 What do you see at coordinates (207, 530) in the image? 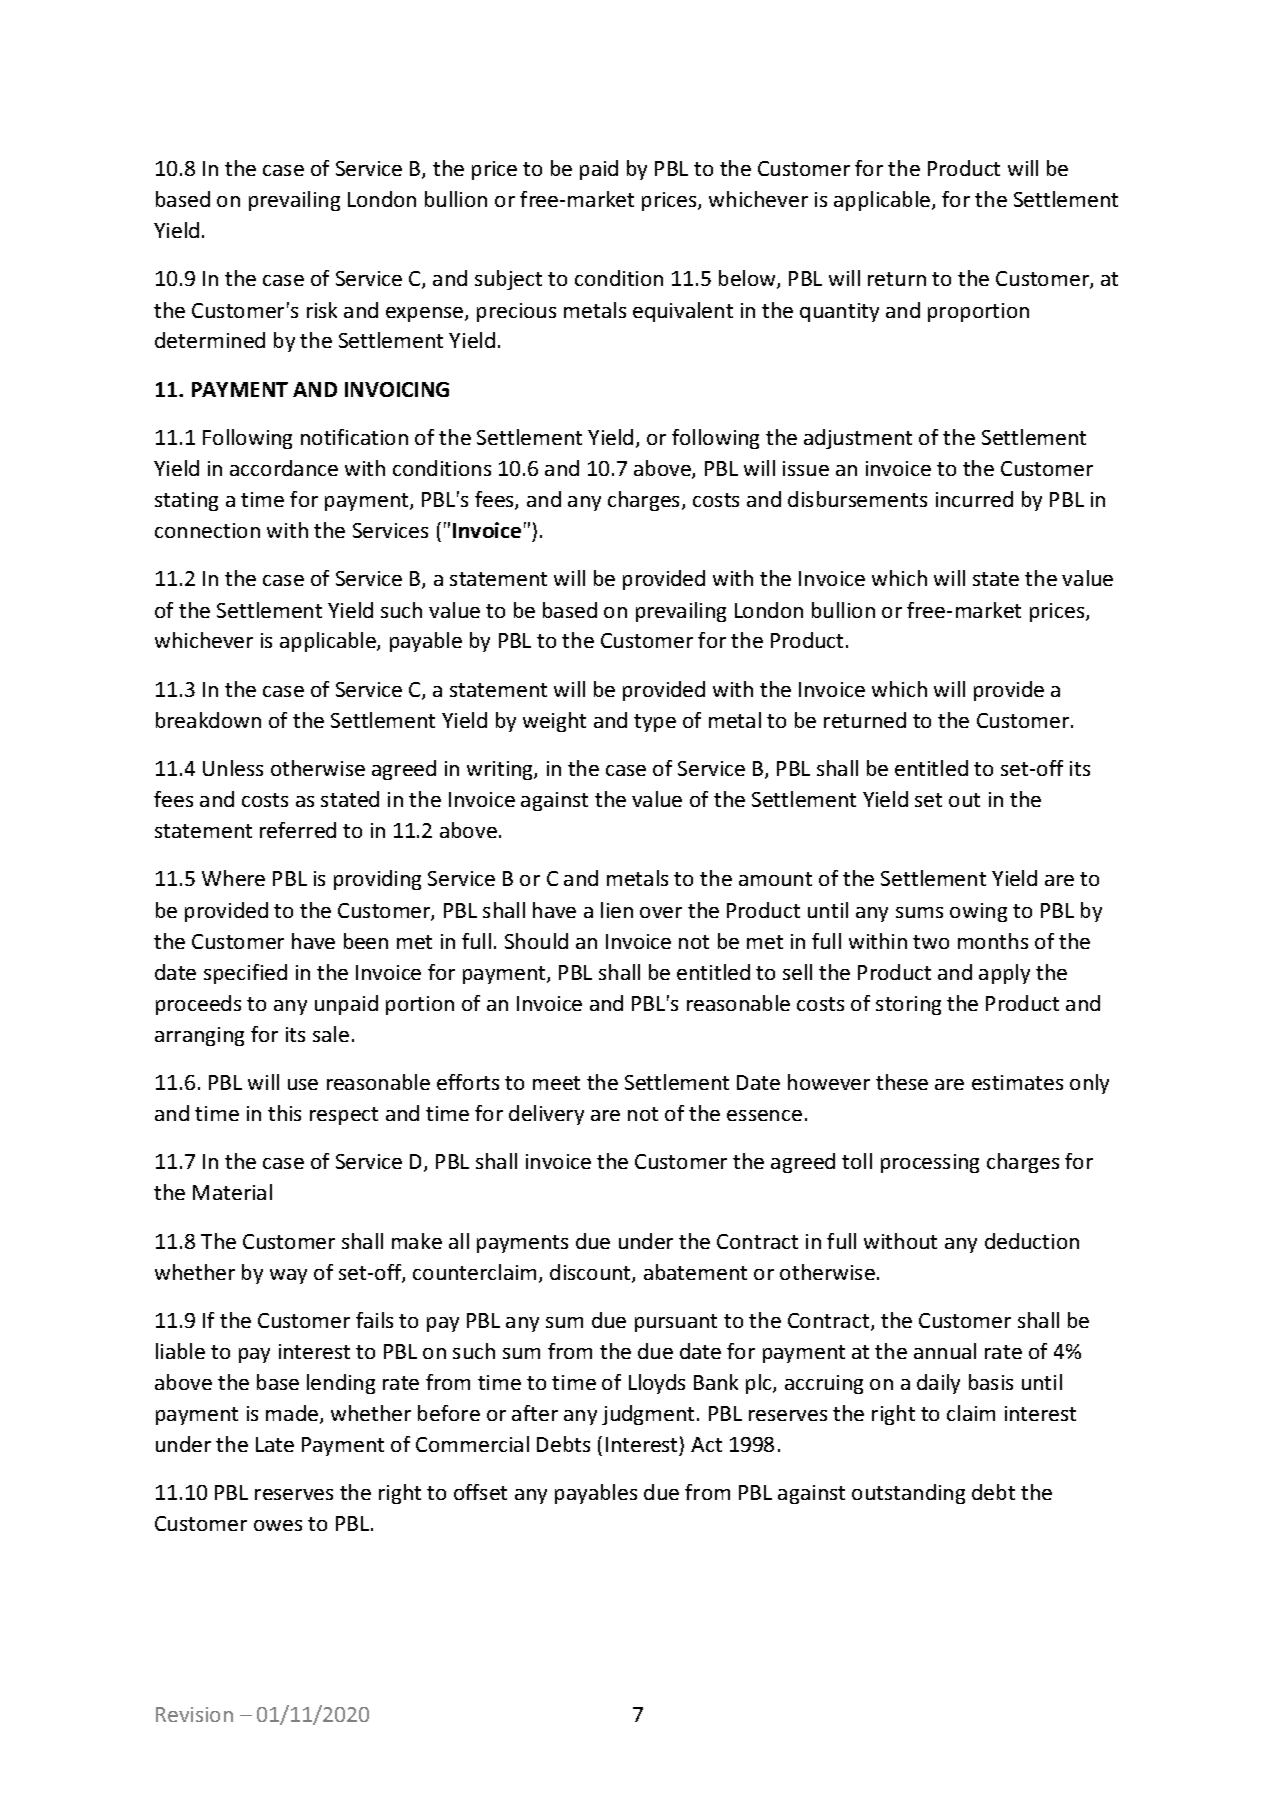
I see `connection` at bounding box center [207, 530].
